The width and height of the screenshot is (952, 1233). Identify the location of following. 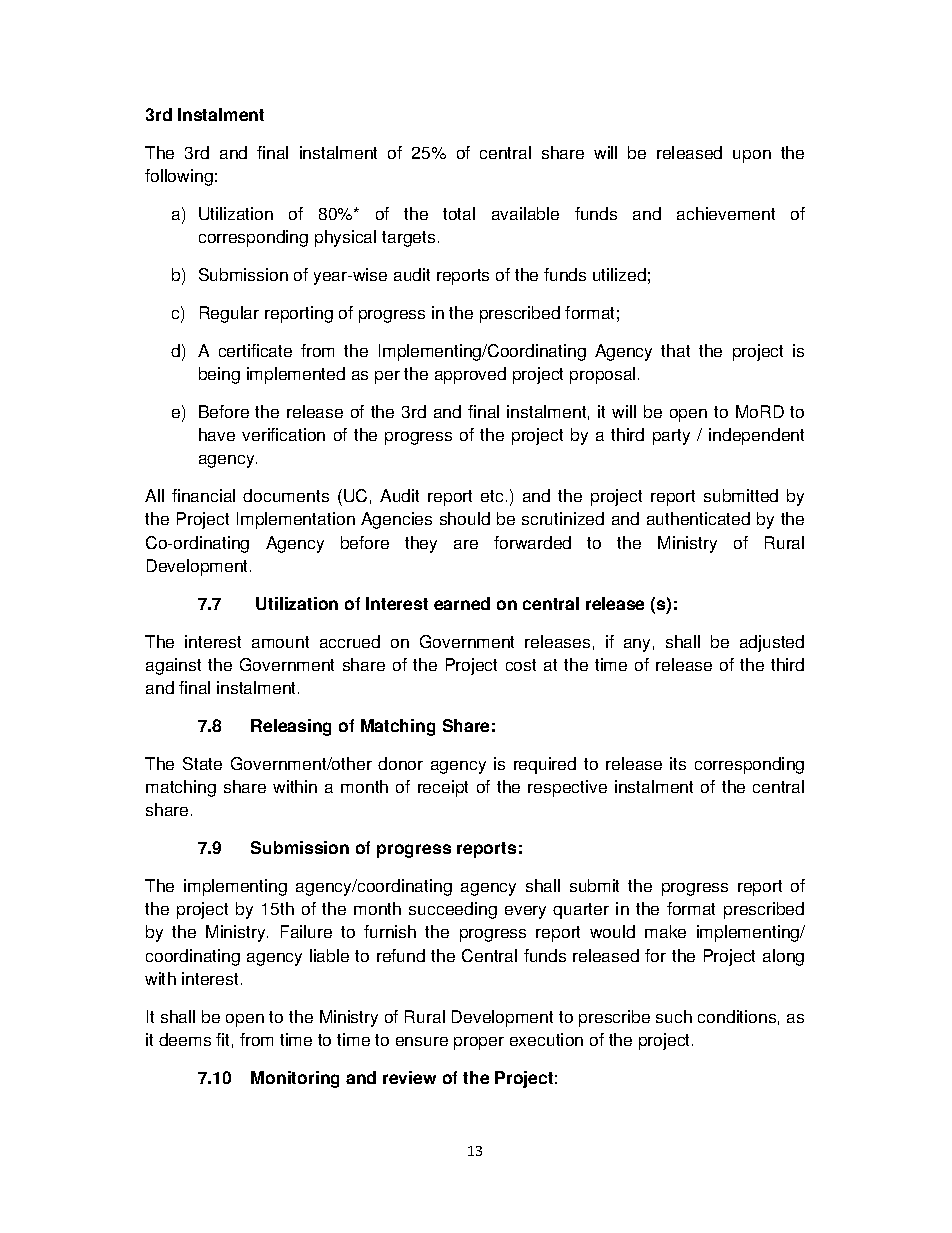
(179, 177).
